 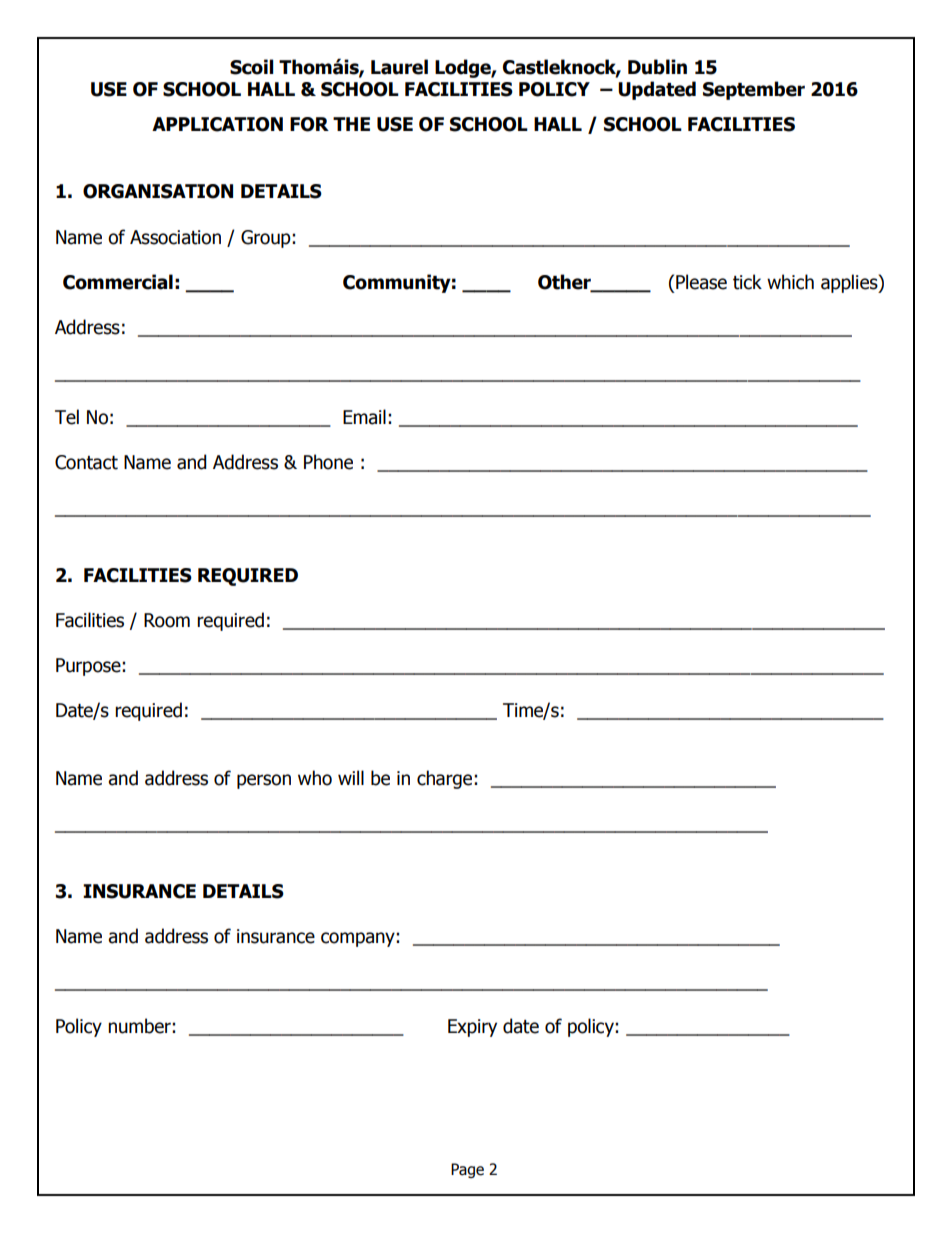 I want to click on Expiry, so click(x=472, y=1028).
